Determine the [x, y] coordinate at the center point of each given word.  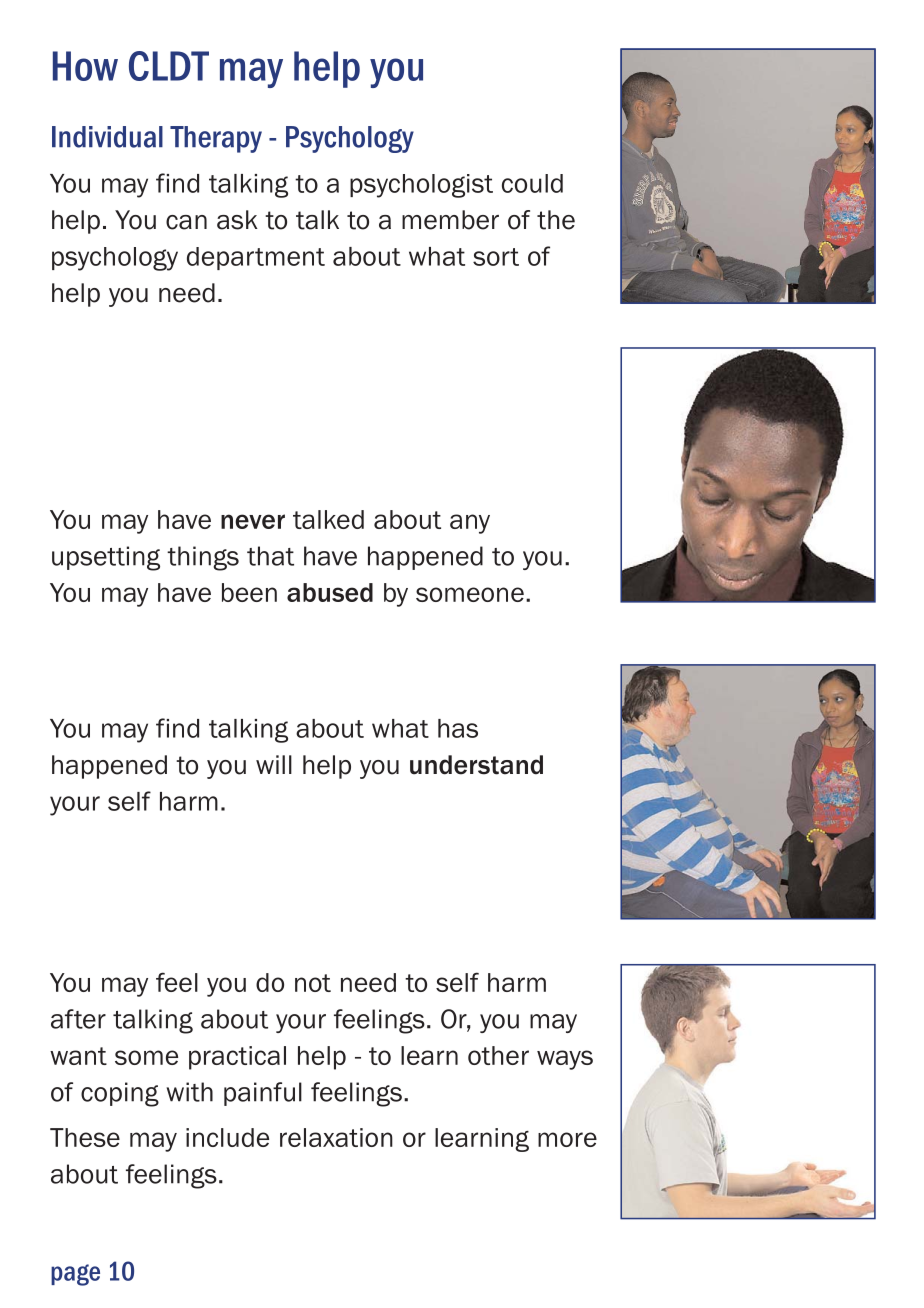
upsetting [106, 558]
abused [330, 592]
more [567, 1139]
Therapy [216, 139]
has [458, 728]
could [532, 183]
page [75, 1275]
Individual [107, 137]
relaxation [336, 1137]
